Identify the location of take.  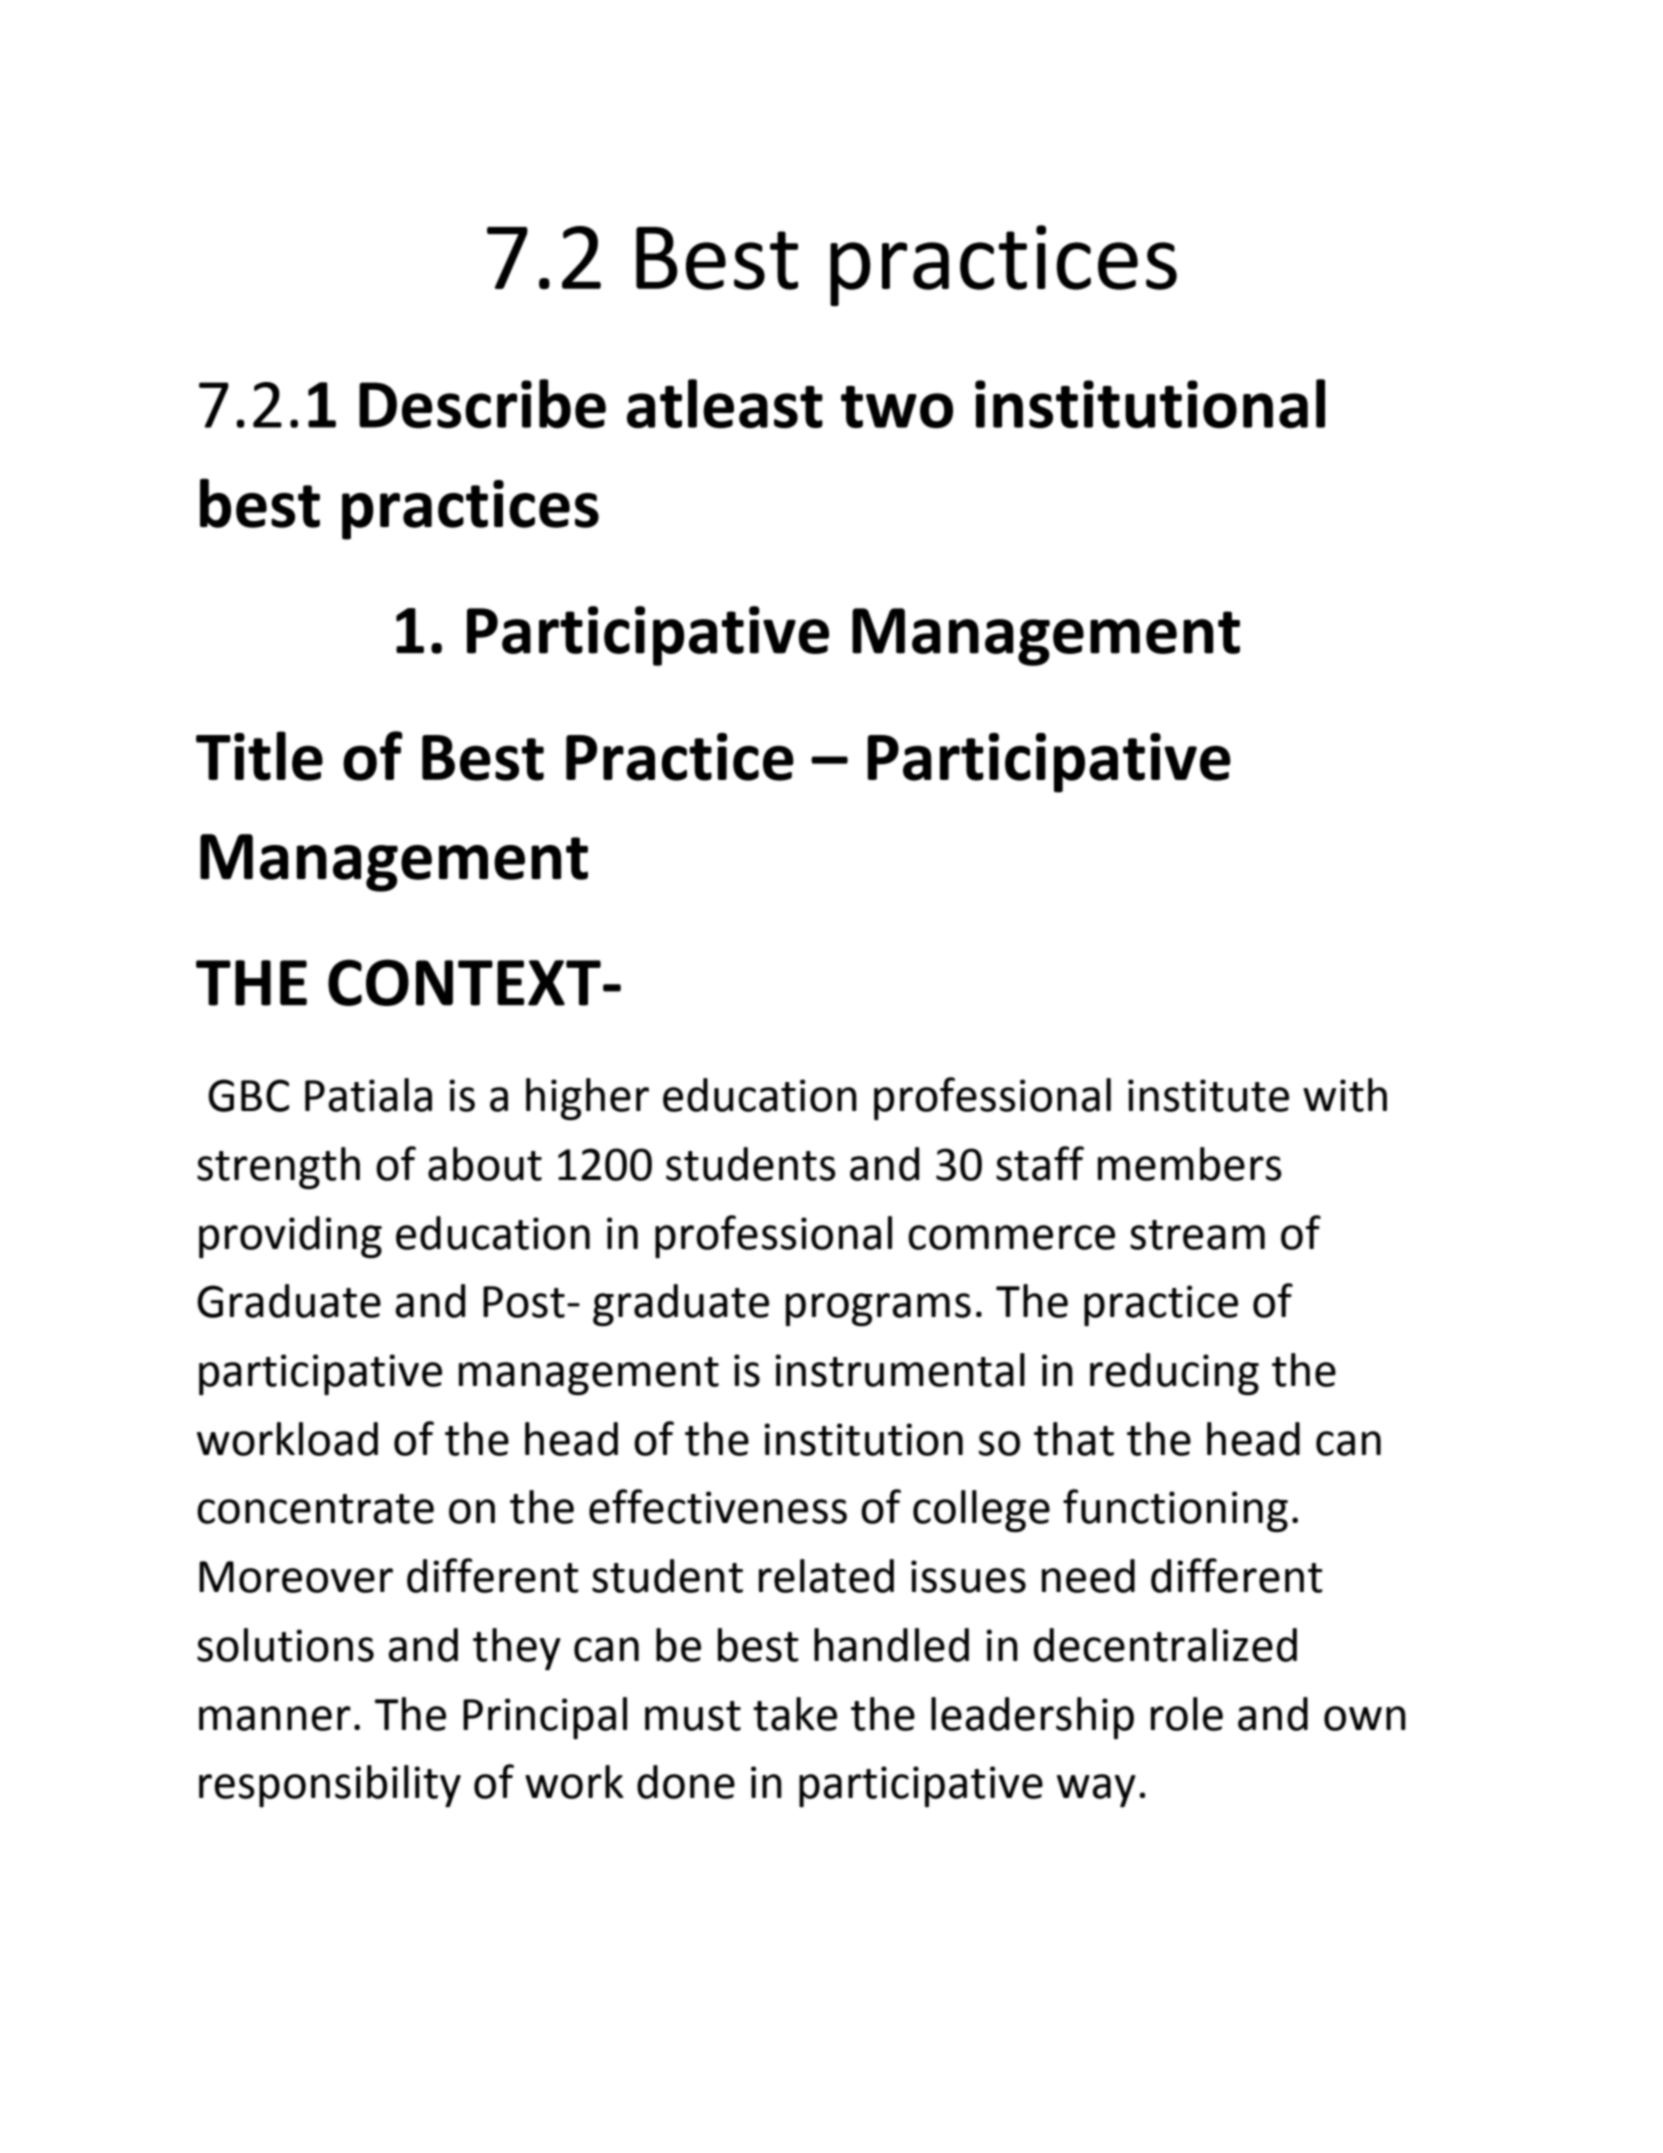
(795, 1714).
